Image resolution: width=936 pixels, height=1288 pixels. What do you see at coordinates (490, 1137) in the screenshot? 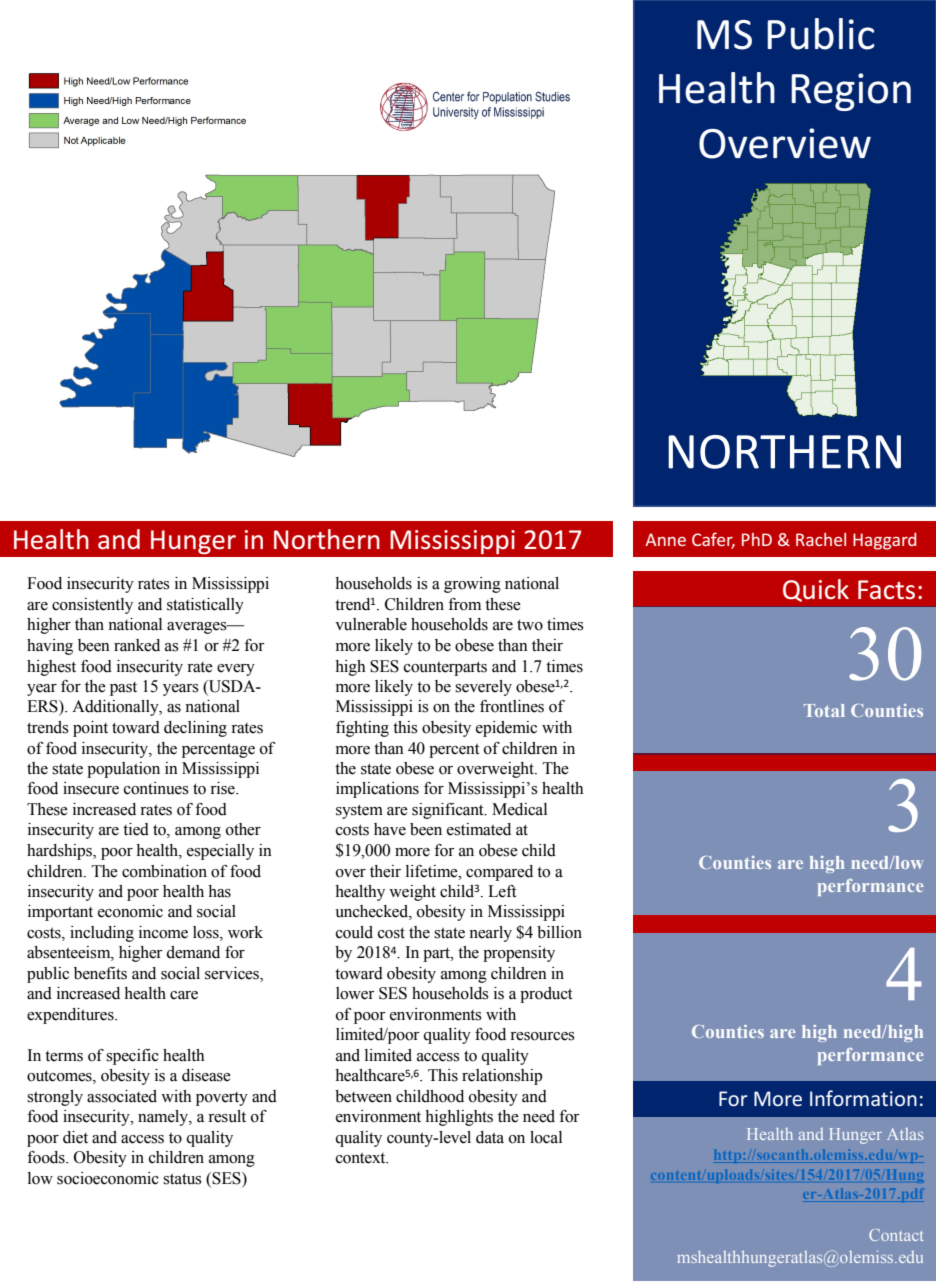
I see `data` at bounding box center [490, 1137].
